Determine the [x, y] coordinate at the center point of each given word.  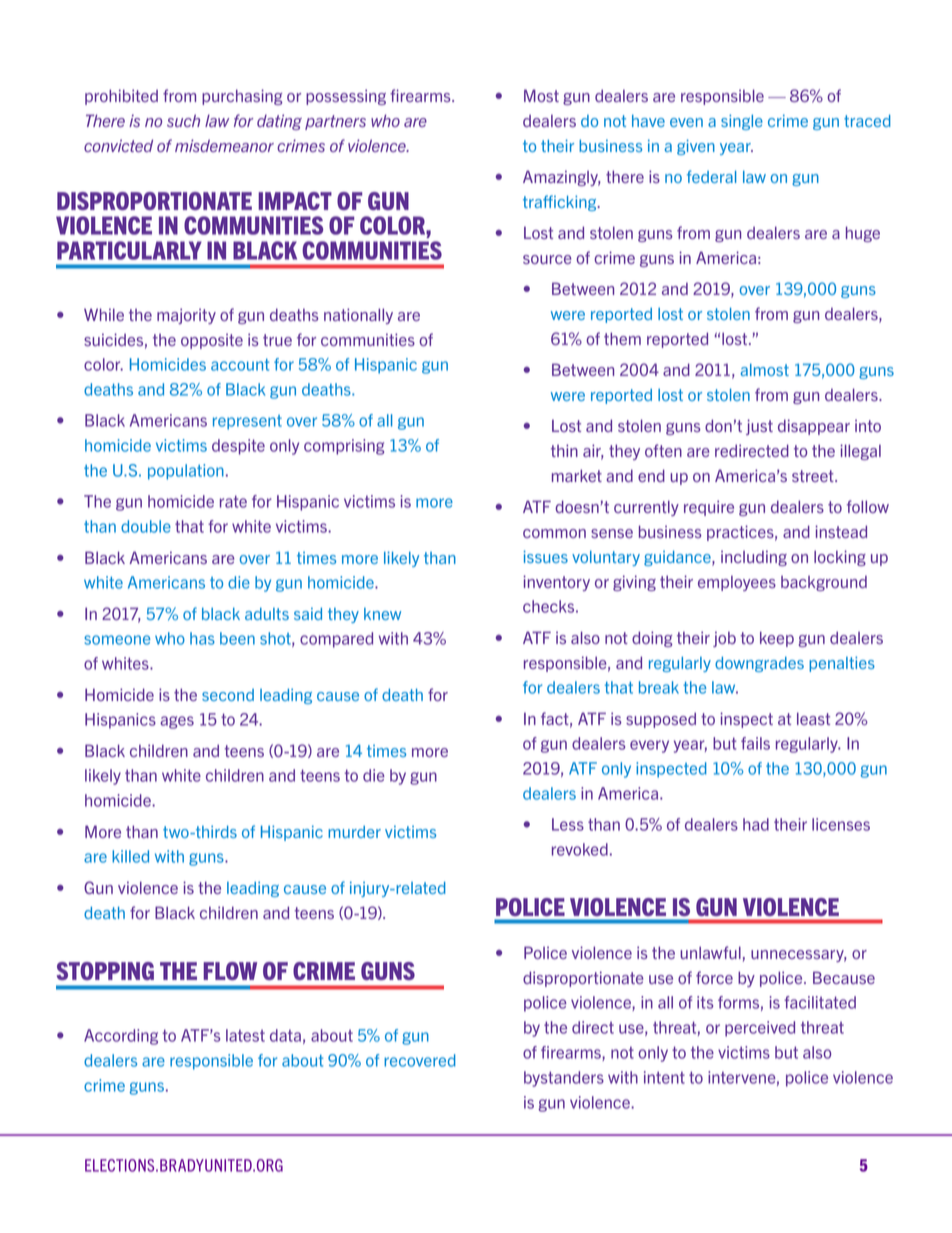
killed [130, 856]
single [742, 122]
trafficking [561, 203]
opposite [212, 341]
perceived [760, 1029]
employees [737, 583]
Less [568, 824]
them [622, 338]
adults [267, 614]
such [183, 120]
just [759, 427]
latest [245, 1035]
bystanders [564, 1079]
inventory [556, 583]
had [756, 824]
